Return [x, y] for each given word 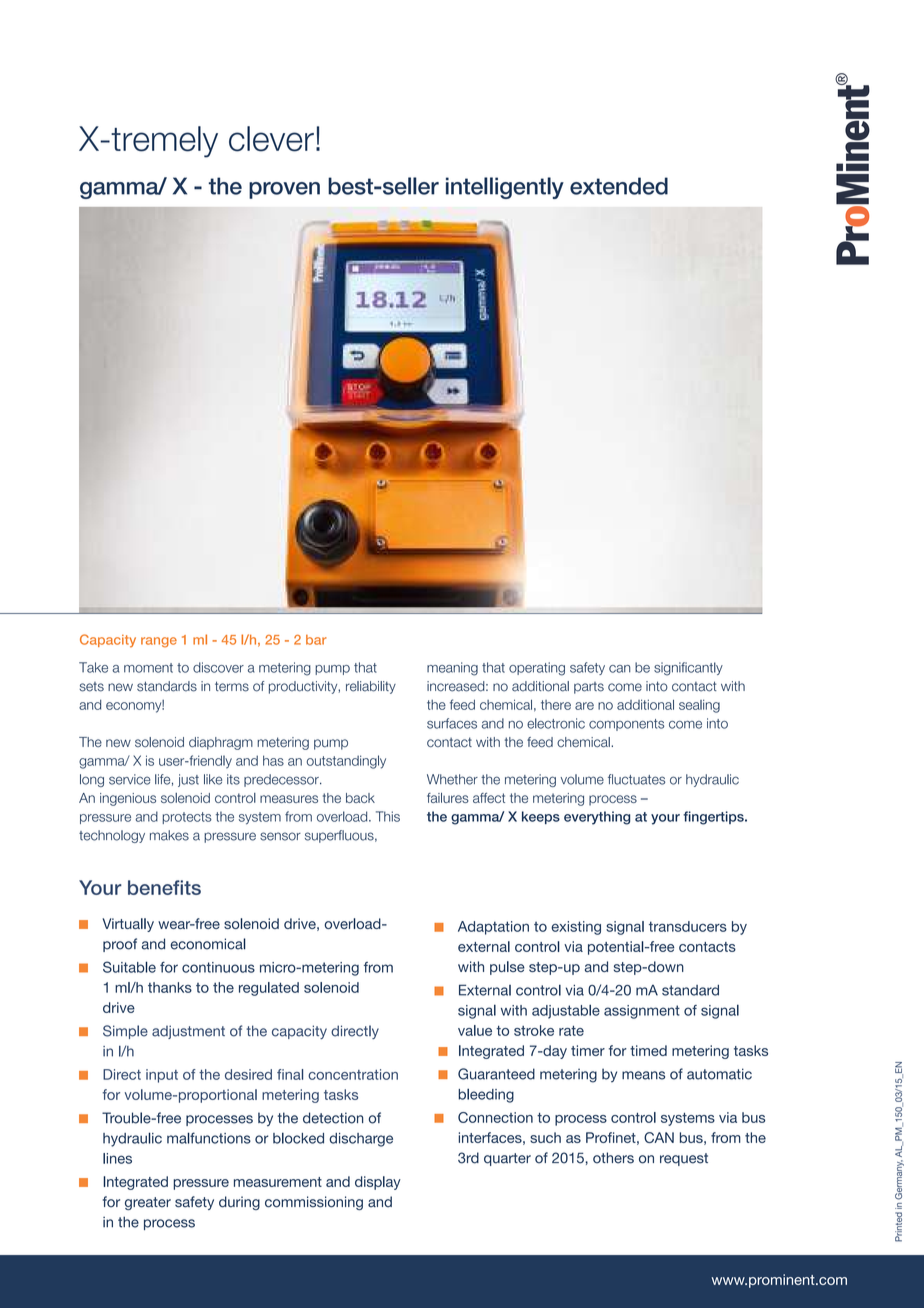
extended [619, 186]
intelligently [505, 188]
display [378, 1183]
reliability [371, 687]
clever [271, 139]
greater [148, 1203]
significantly [688, 669]
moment [148, 668]
